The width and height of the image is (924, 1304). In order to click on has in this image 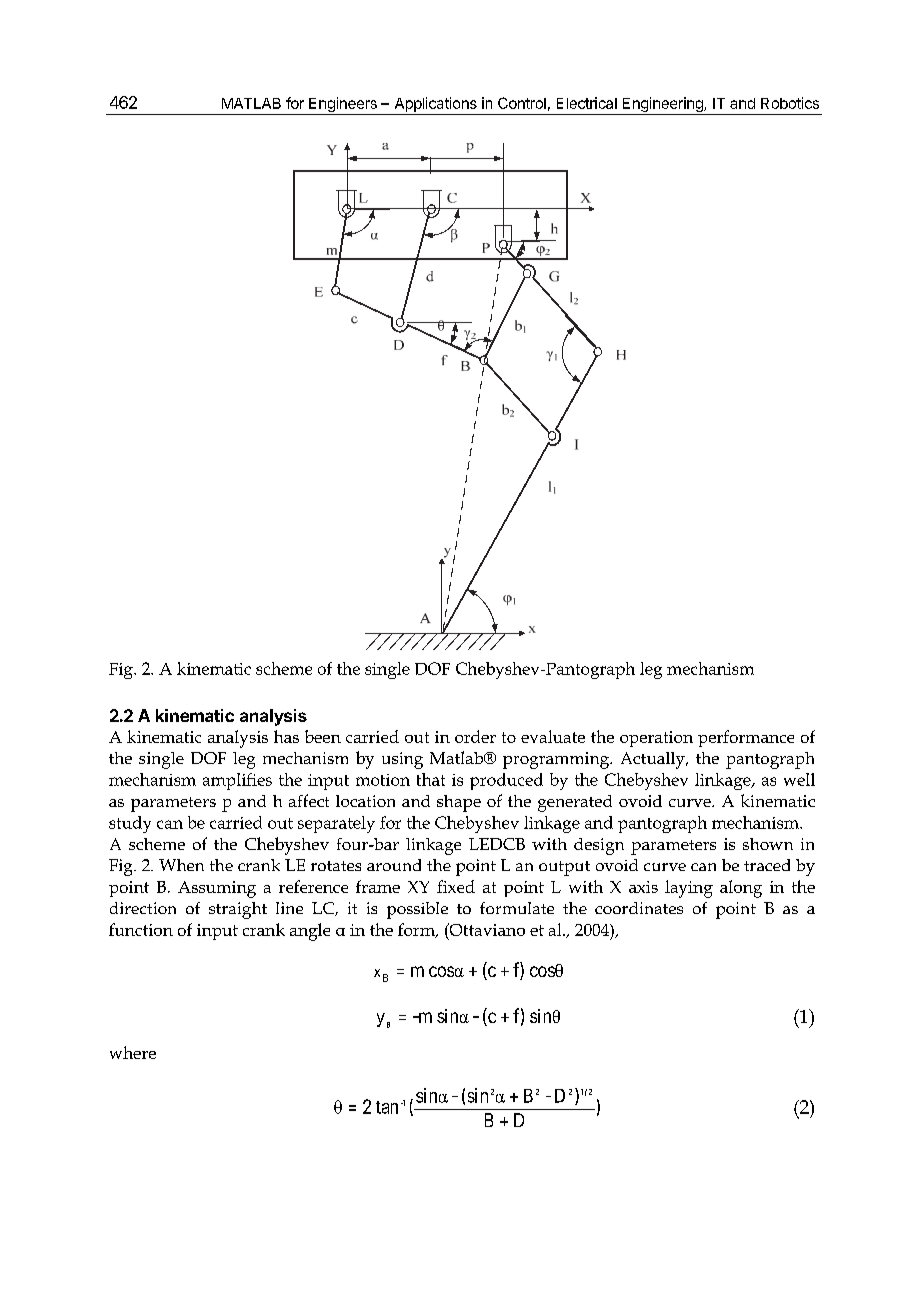, I will do `click(286, 736)`.
